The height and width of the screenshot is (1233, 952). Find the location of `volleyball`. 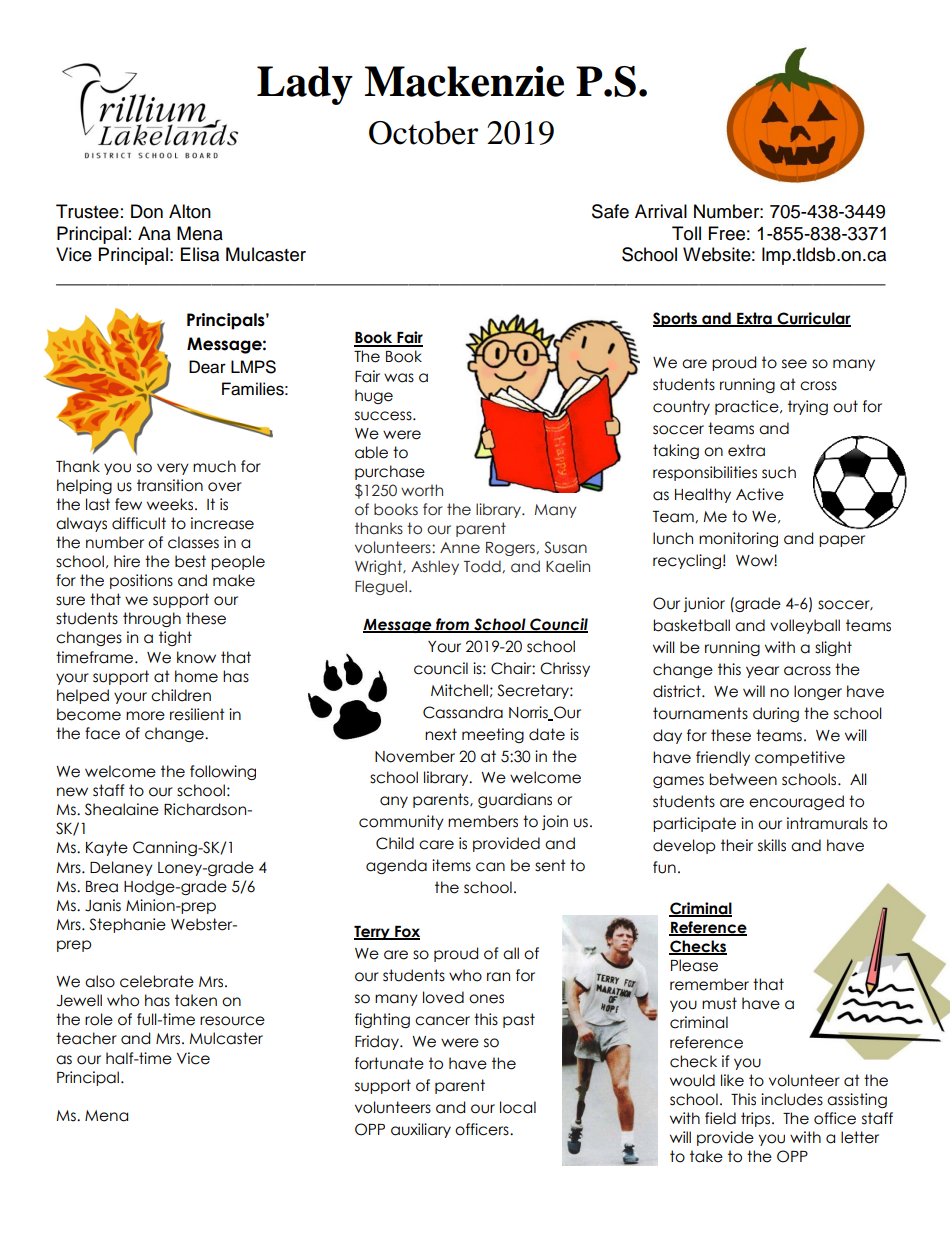

volleyball is located at coordinates (805, 626).
